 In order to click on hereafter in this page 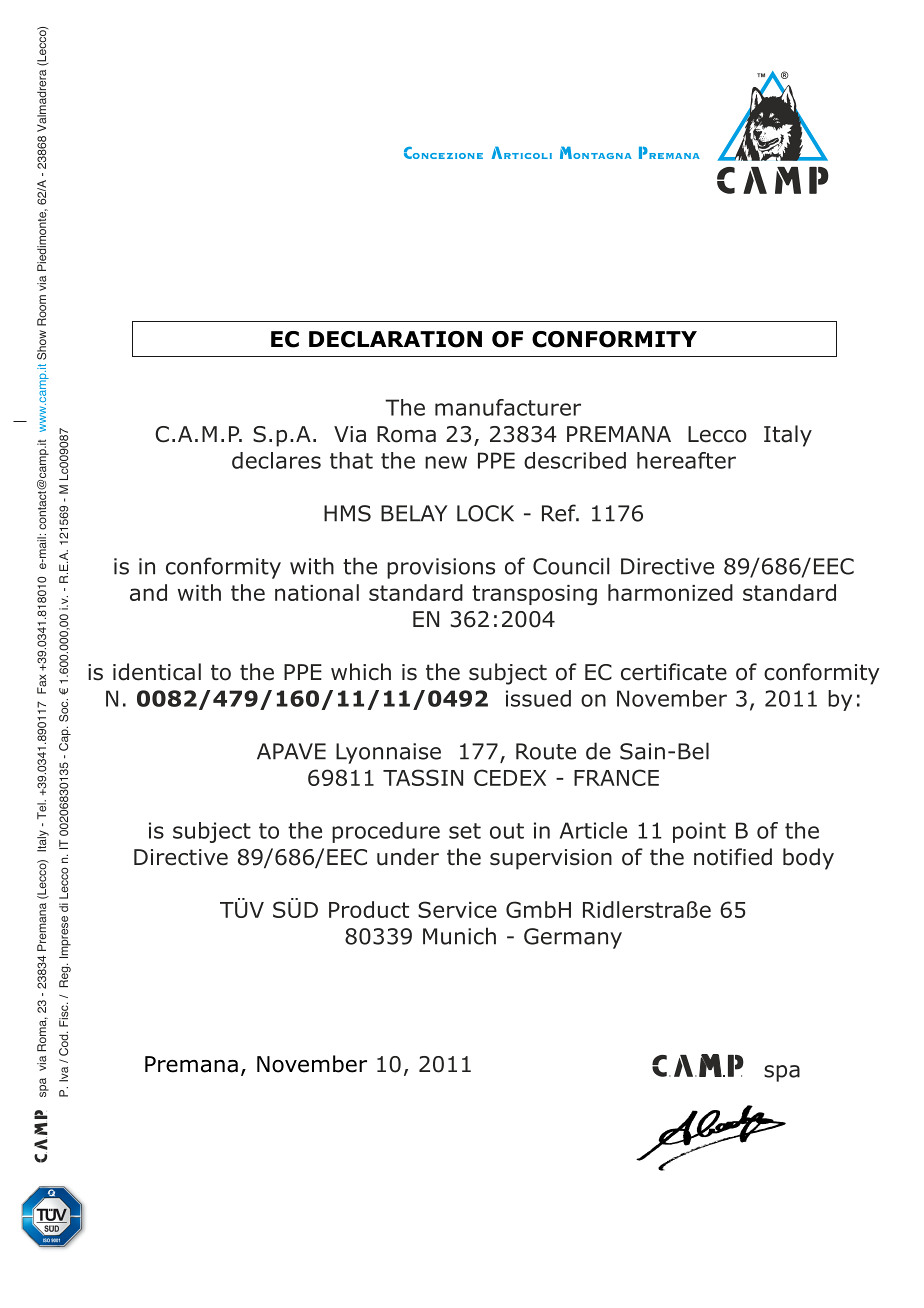, I will do `click(686, 460)`.
